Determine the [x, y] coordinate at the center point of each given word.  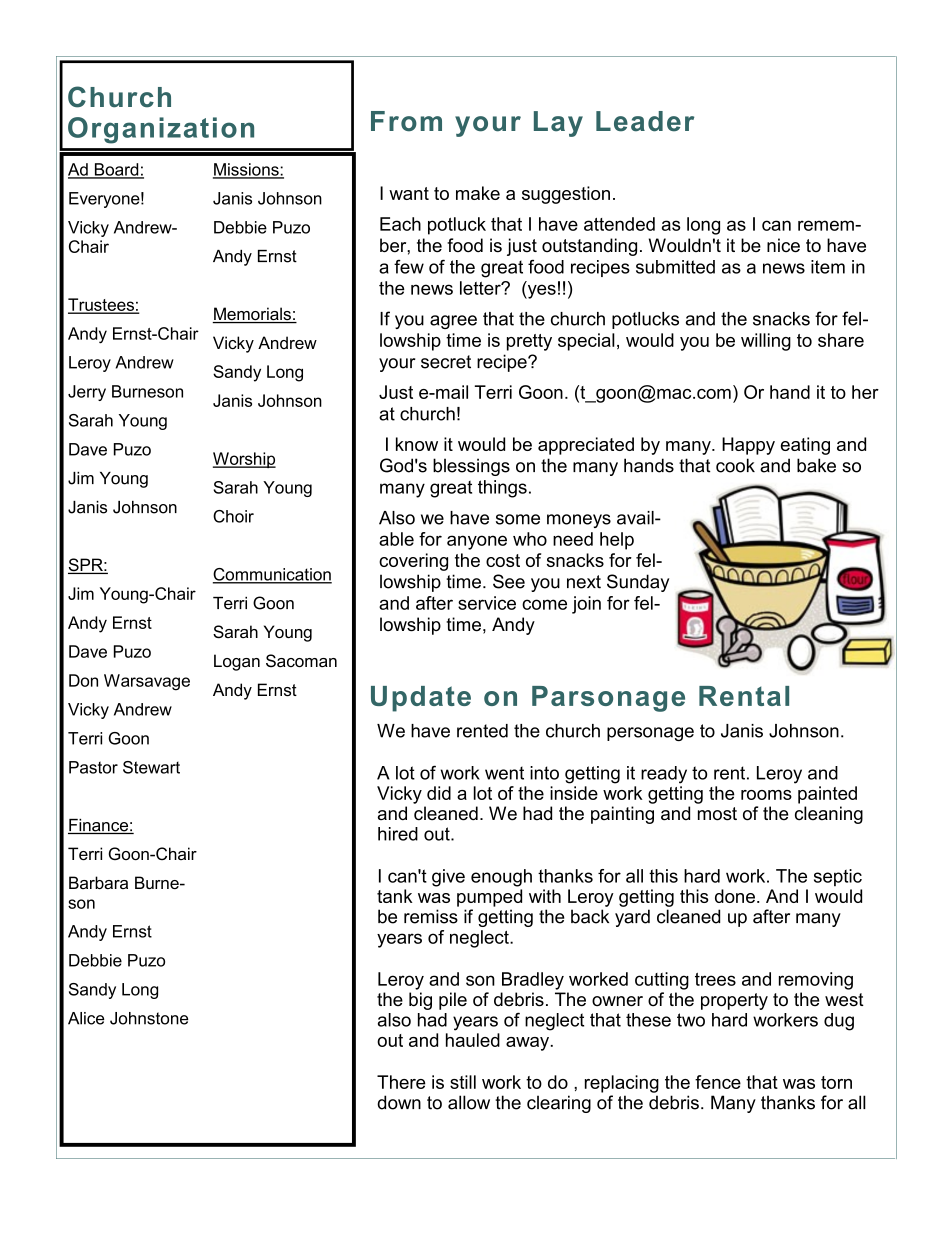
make [478, 193]
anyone [477, 542]
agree [453, 322]
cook [735, 465]
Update [421, 699]
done [735, 896]
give [448, 878]
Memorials [252, 315]
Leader [645, 121]
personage [650, 734]
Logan [237, 662]
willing [766, 342]
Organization [161, 130]
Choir [233, 516]
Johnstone [149, 1018]
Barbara [98, 882]
